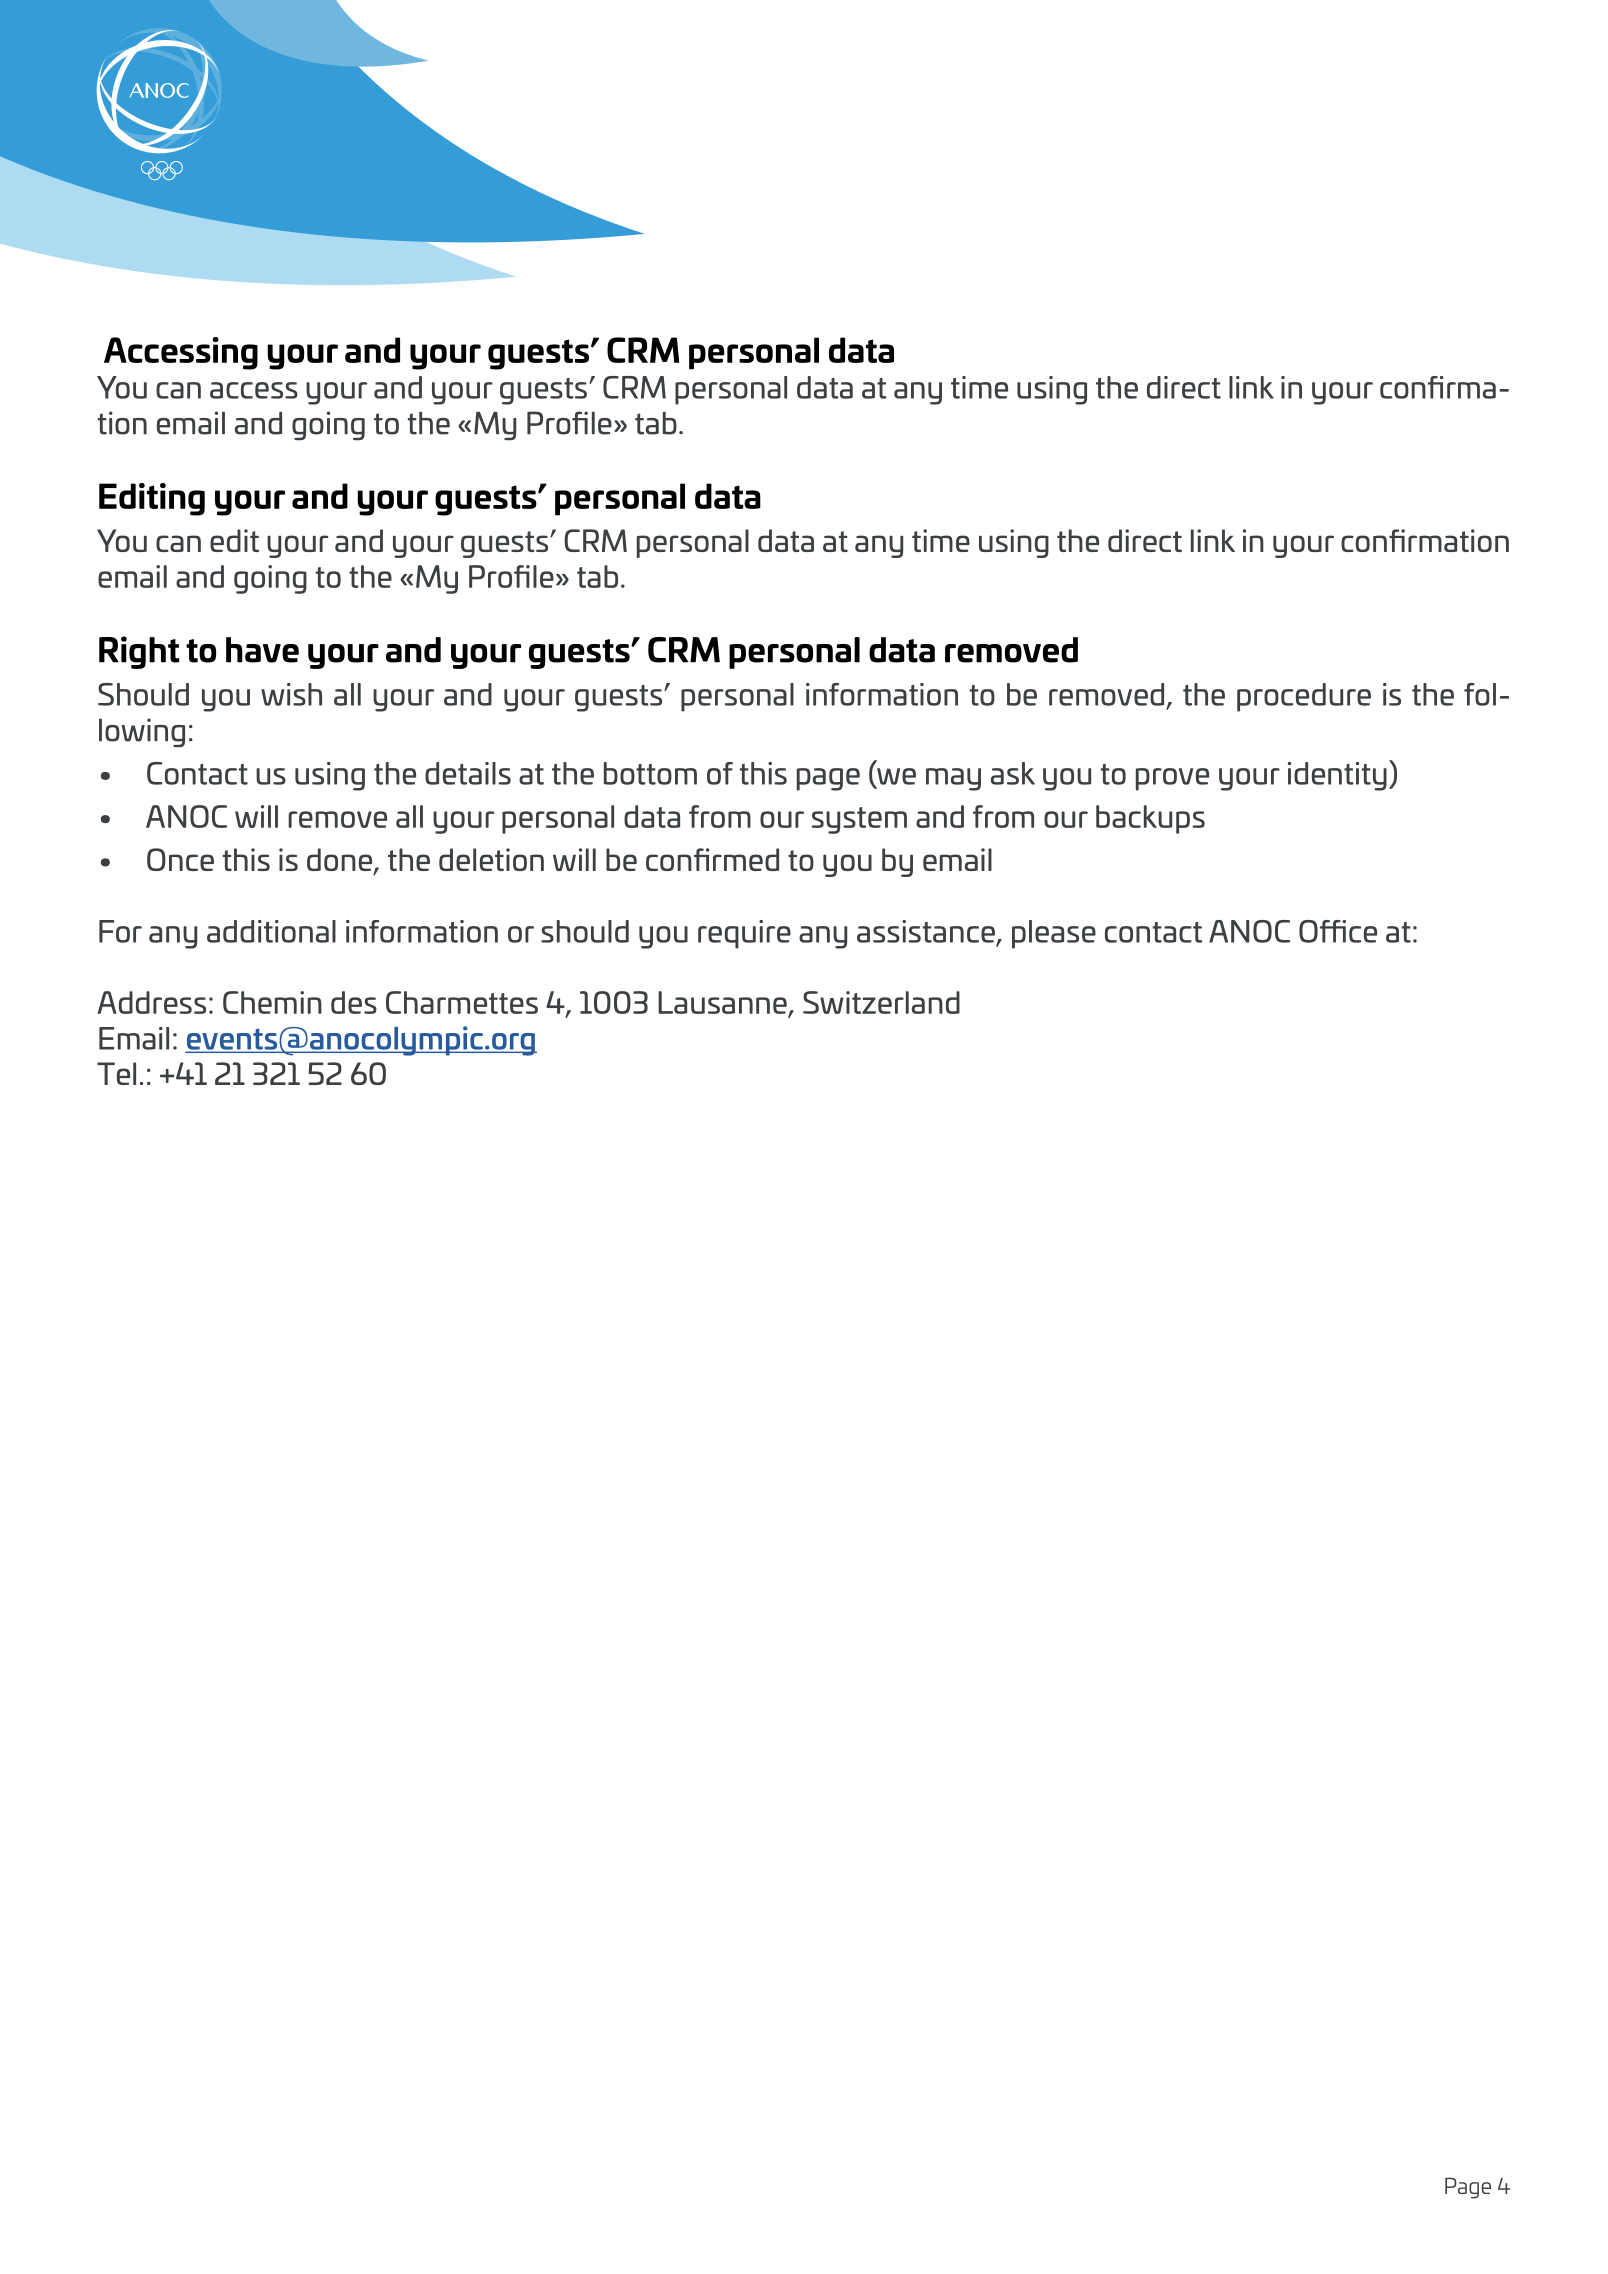 The width and height of the screenshot is (1608, 2274). Describe the element at coordinates (881, 1002) in the screenshot. I see `Switzerland` at that location.
